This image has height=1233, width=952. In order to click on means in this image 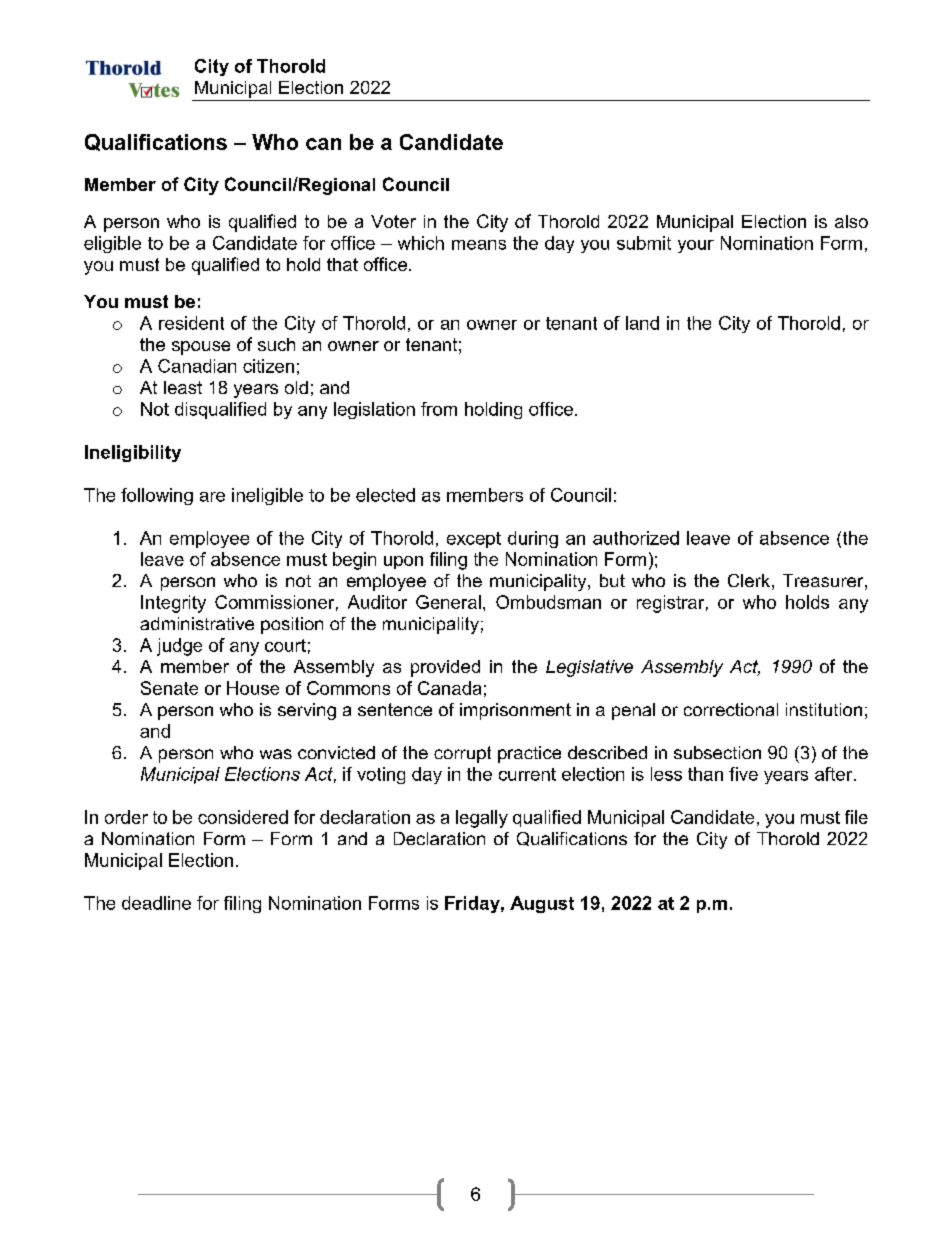, I will do `click(479, 245)`.
